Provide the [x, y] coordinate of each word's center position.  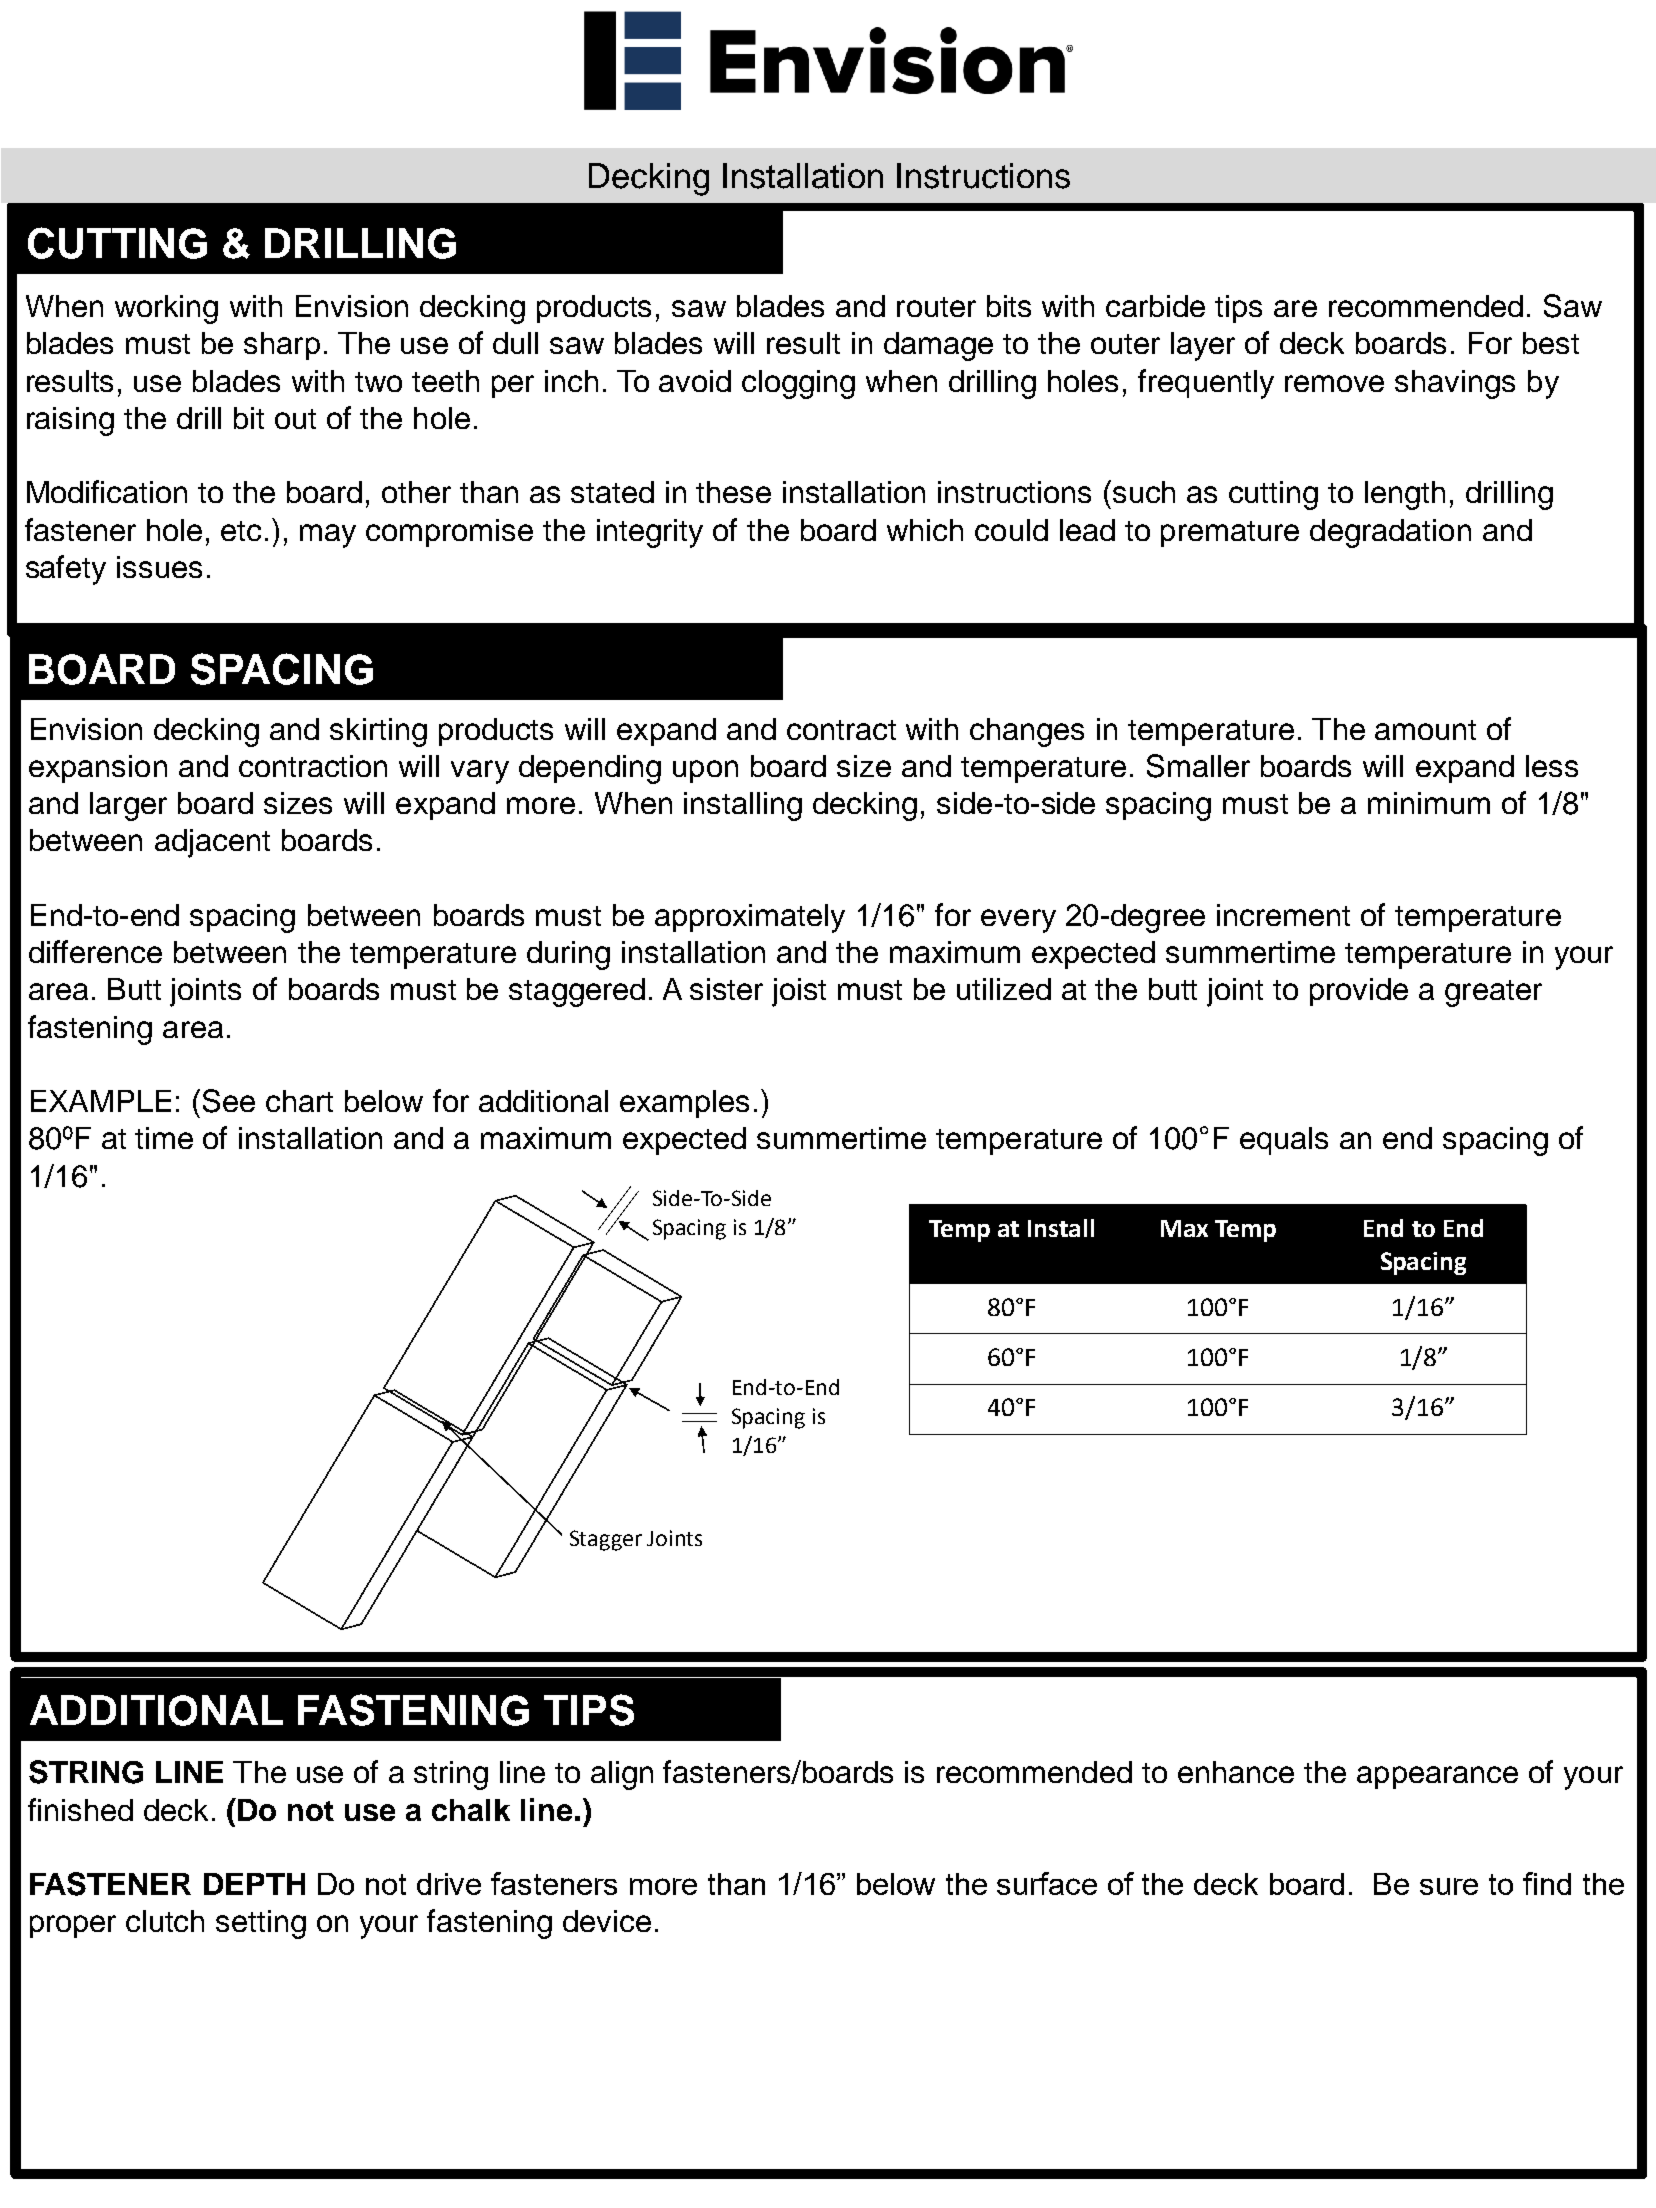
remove [1334, 383]
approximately [750, 918]
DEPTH [254, 1884]
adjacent [212, 843]
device [607, 1921]
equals [1284, 1141]
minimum [1429, 803]
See [229, 1101]
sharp [282, 346]
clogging [798, 384]
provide [1359, 992]
